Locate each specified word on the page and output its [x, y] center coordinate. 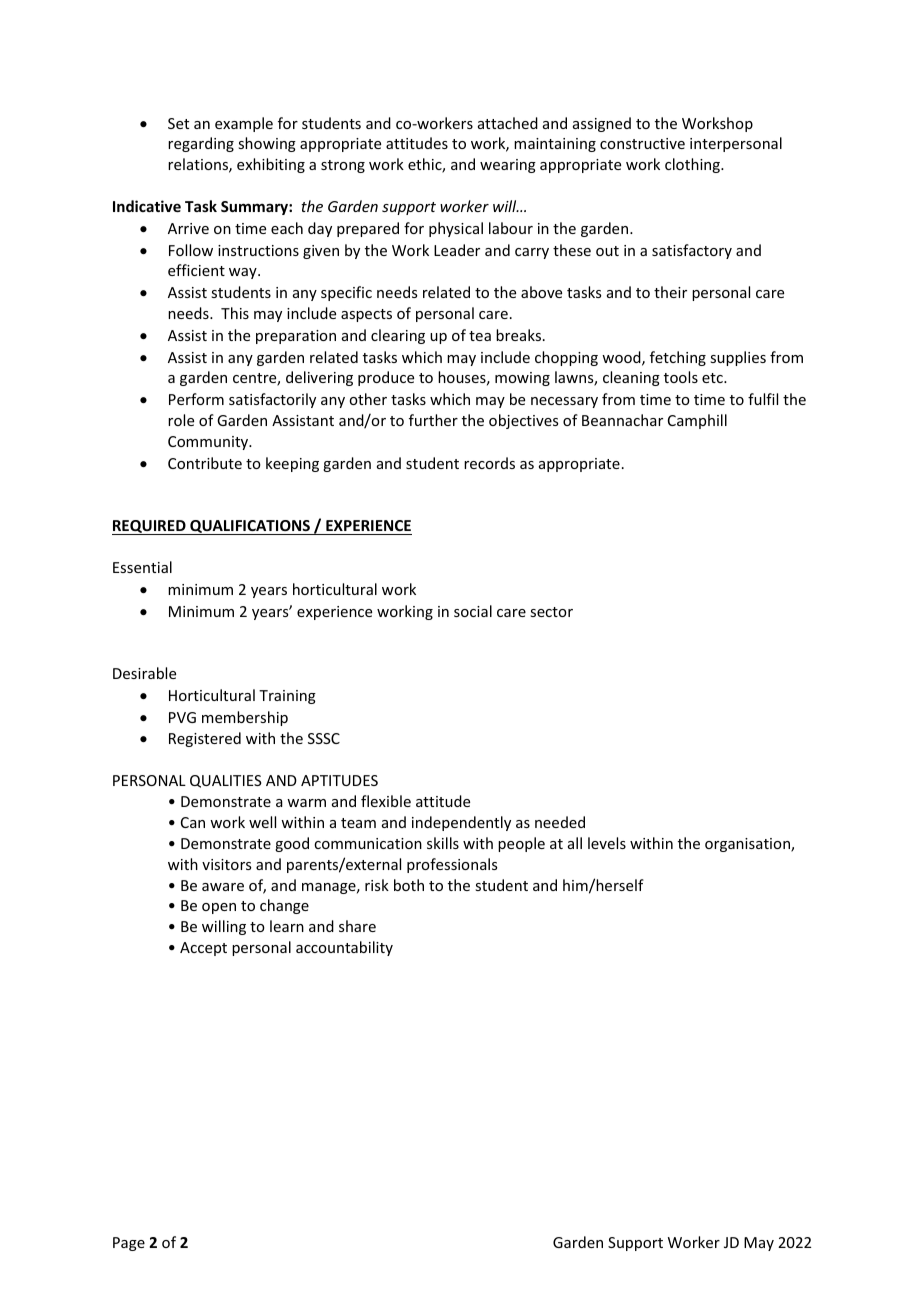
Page [129, 1244]
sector [551, 612]
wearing [508, 166]
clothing [693, 165]
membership [245, 718]
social [473, 611]
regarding [201, 144]
